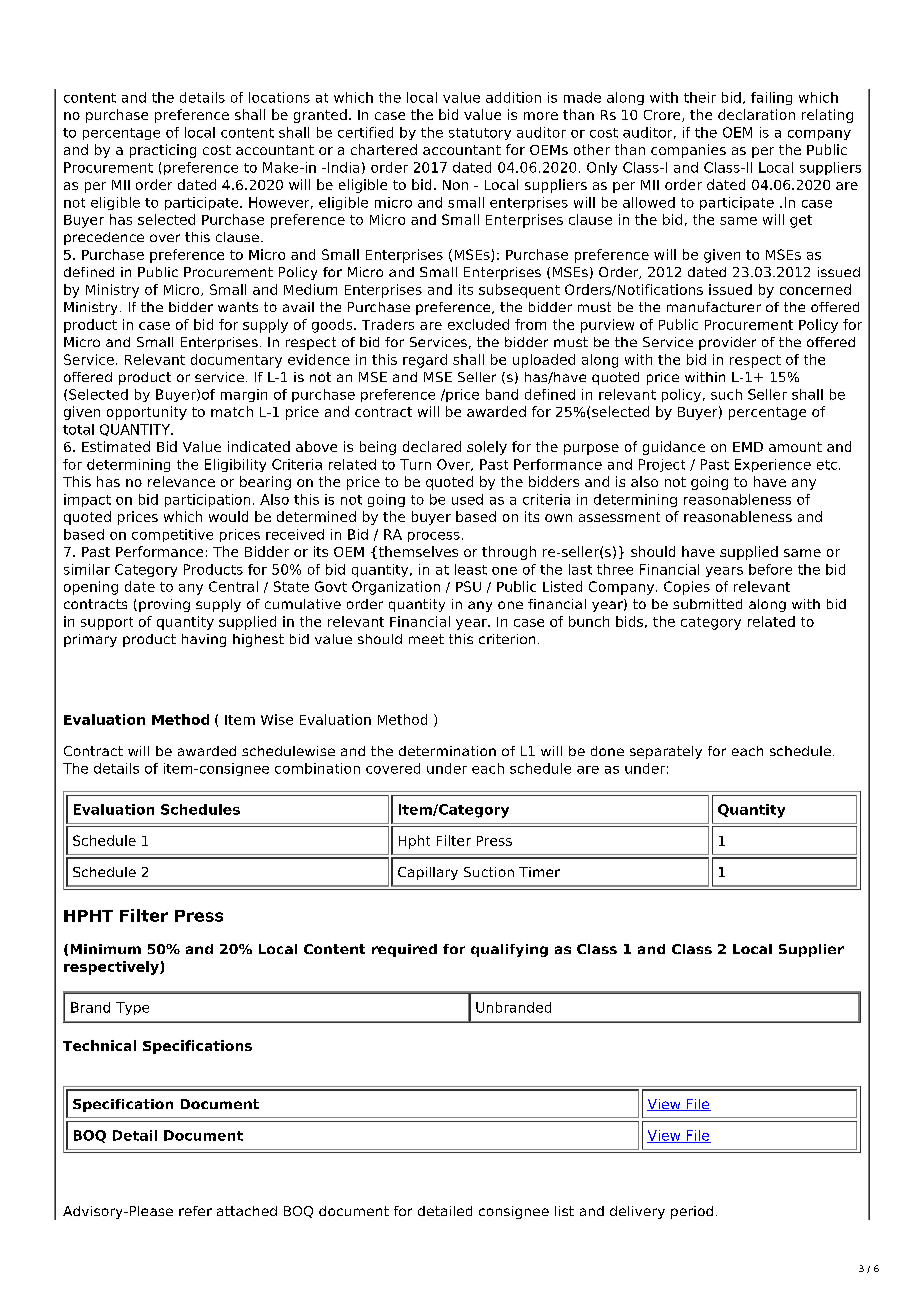 The image size is (924, 1308). I want to click on practicing, so click(163, 151).
